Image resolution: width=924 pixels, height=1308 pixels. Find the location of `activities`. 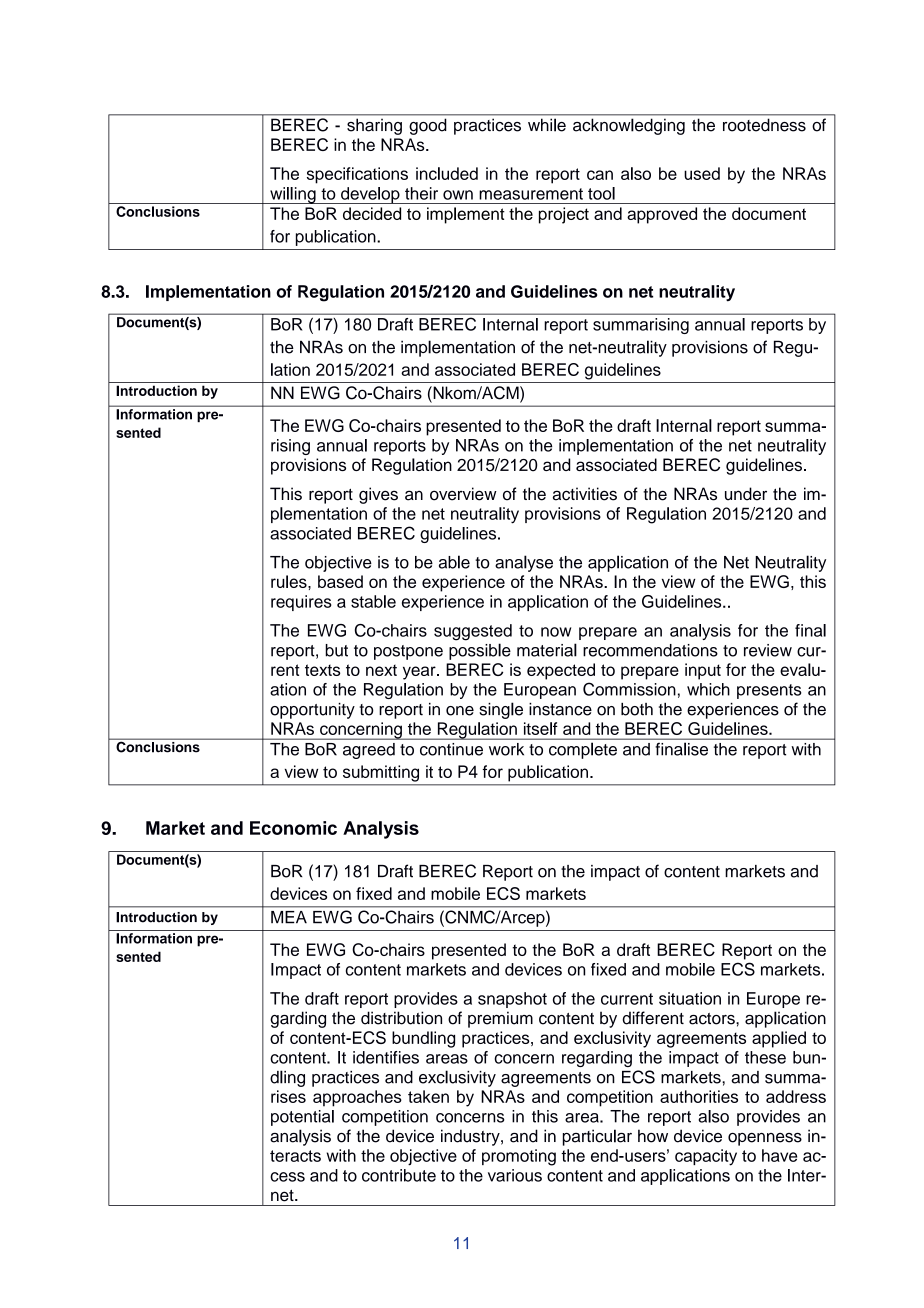

activities is located at coordinates (585, 494).
